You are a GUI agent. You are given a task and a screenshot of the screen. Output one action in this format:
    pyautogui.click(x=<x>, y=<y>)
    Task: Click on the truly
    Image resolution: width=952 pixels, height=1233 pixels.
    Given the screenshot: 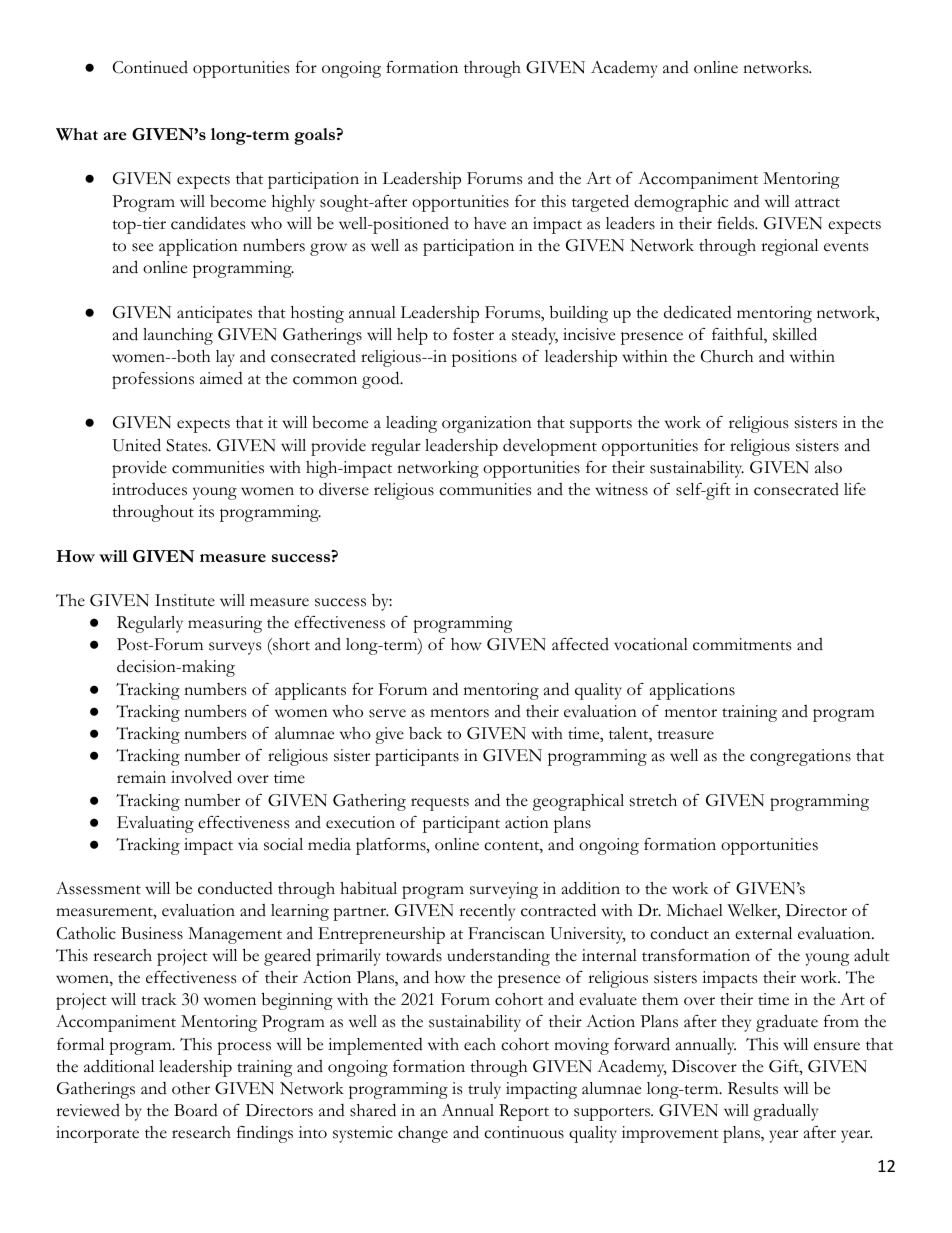 What is the action you would take?
    pyautogui.click(x=484, y=1090)
